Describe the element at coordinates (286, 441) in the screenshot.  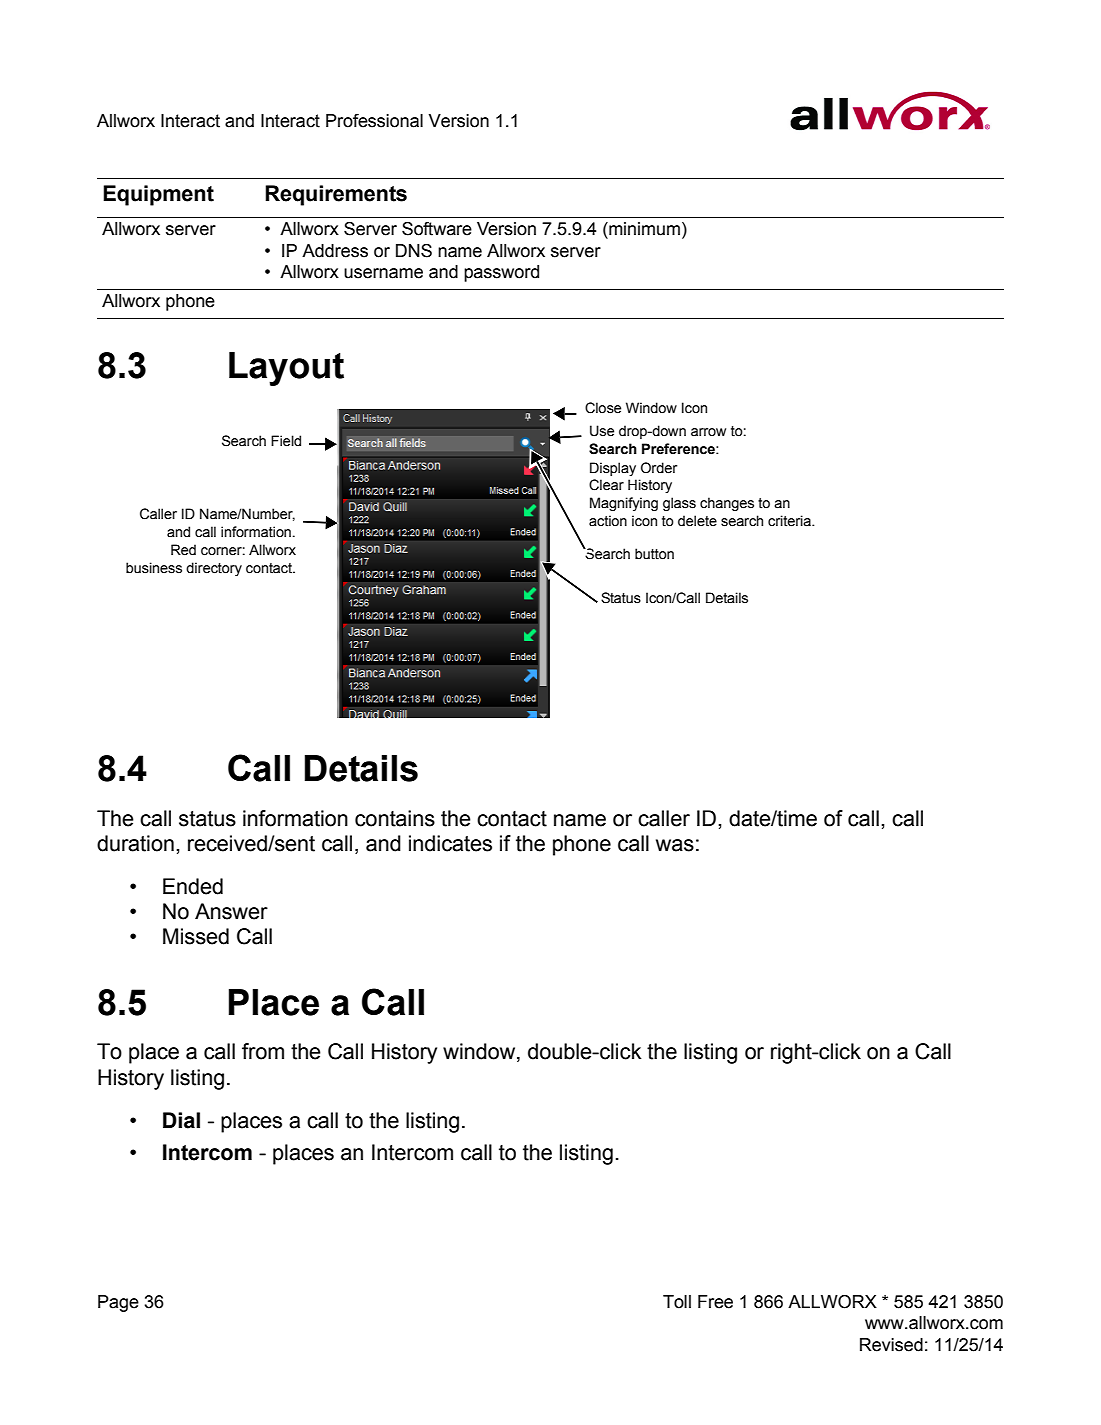
I see `Field` at that location.
